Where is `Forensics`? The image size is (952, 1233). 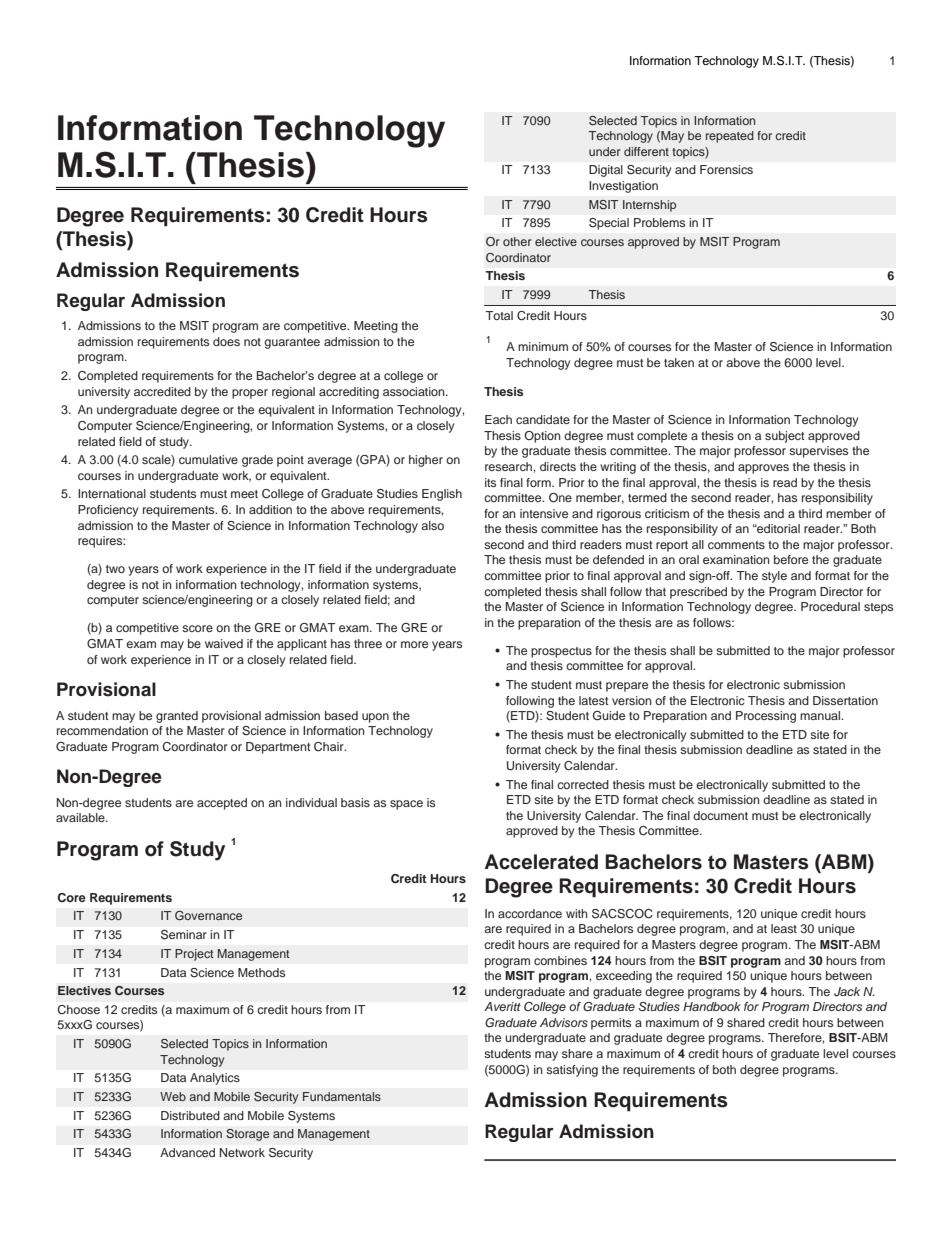 Forensics is located at coordinates (726, 169).
